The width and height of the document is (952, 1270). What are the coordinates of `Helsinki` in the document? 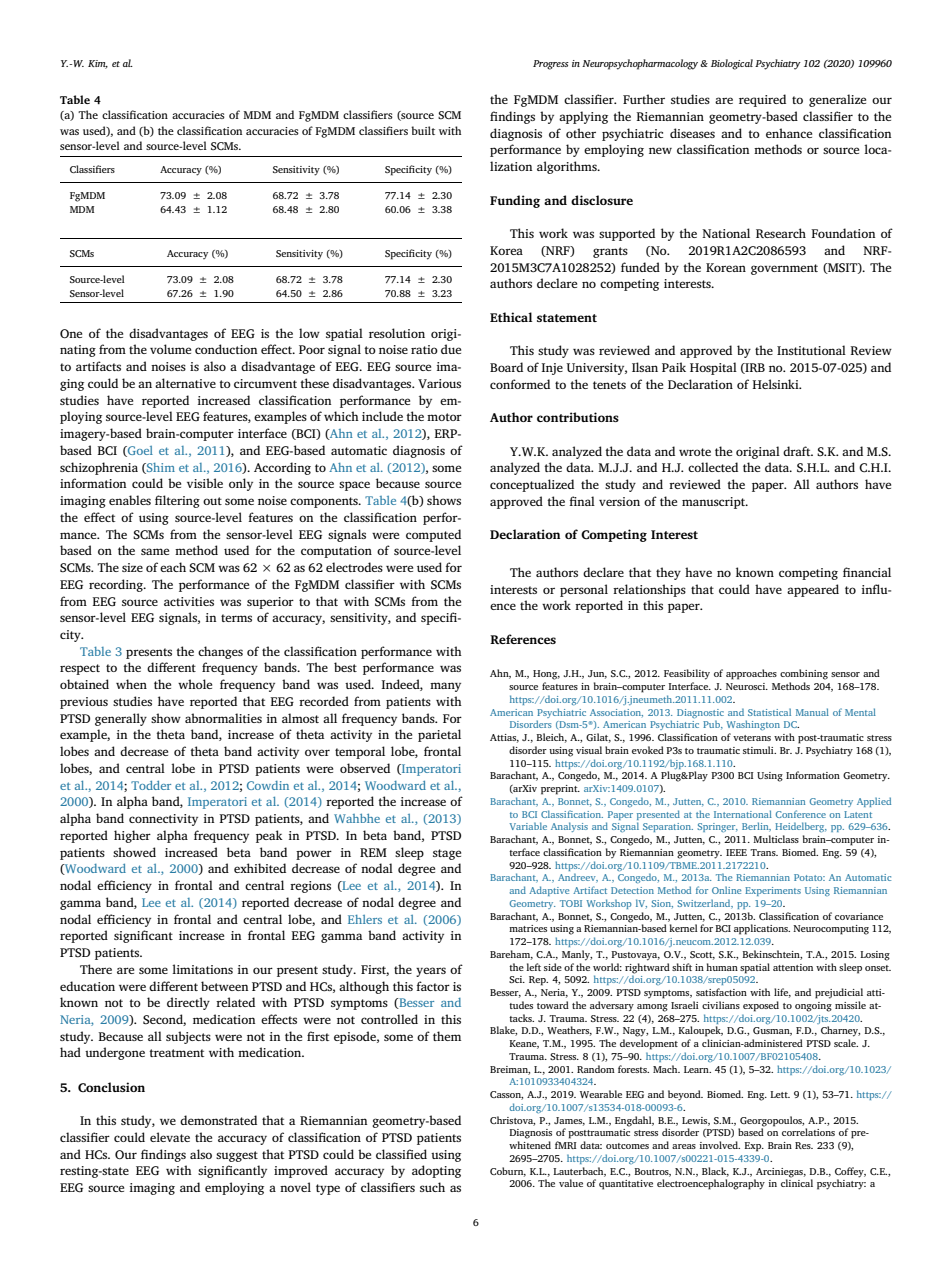 It's located at (777, 384).
